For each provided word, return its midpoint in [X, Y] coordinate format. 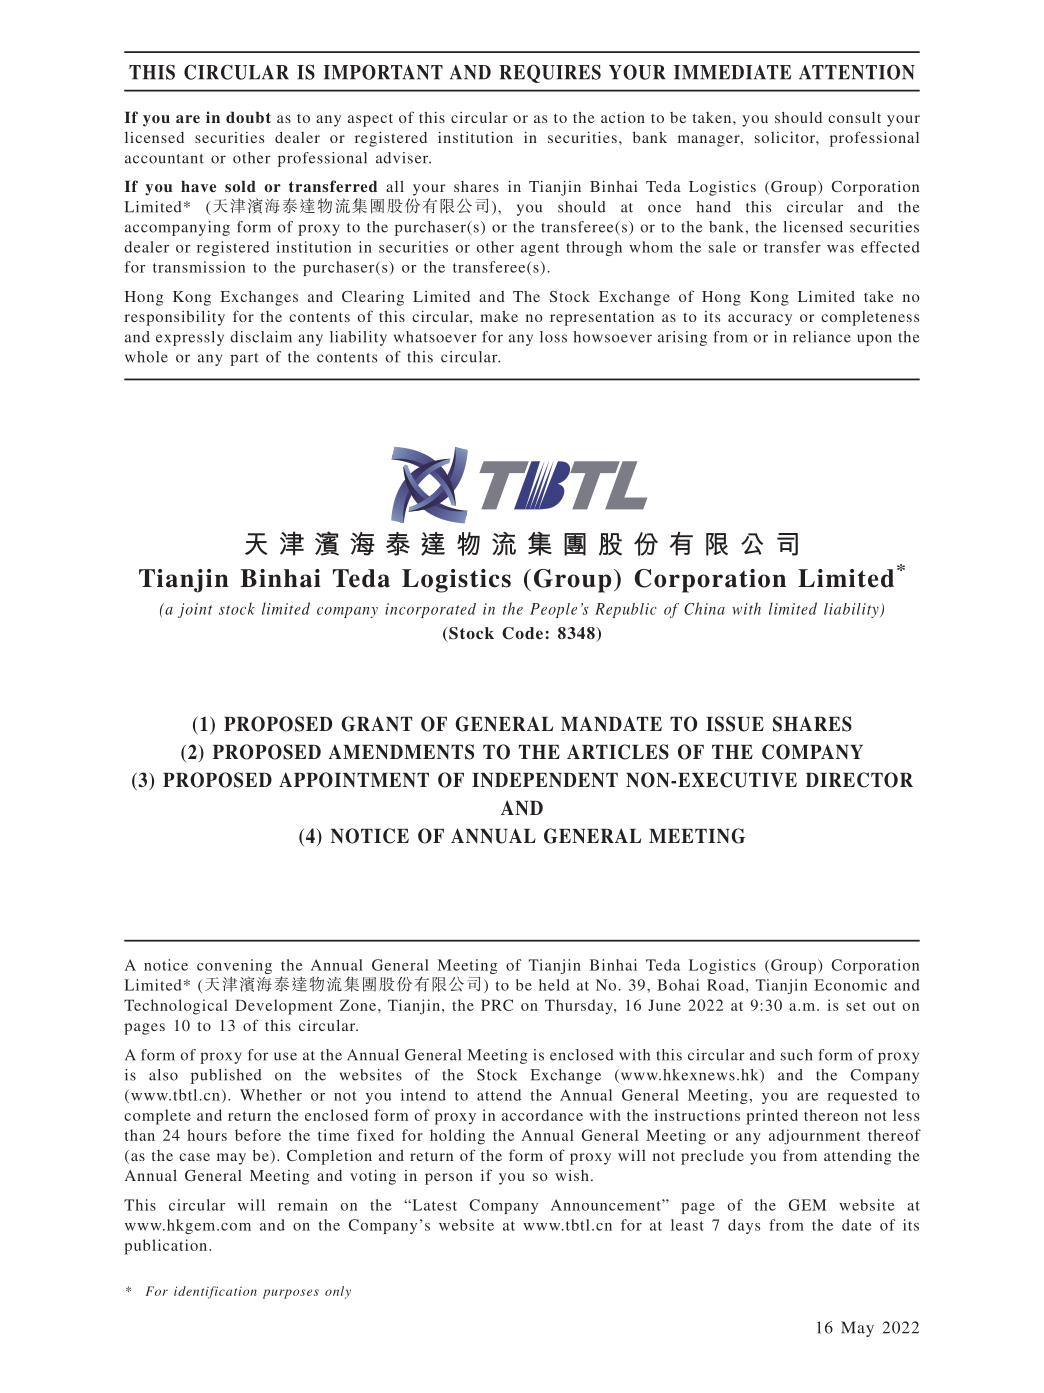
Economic [851, 985]
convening [234, 968]
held [554, 985]
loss [553, 337]
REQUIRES [550, 73]
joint [195, 610]
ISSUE [735, 724]
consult [854, 117]
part [244, 359]
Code [522, 633]
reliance [822, 337]
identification [215, 1292]
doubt [248, 117]
